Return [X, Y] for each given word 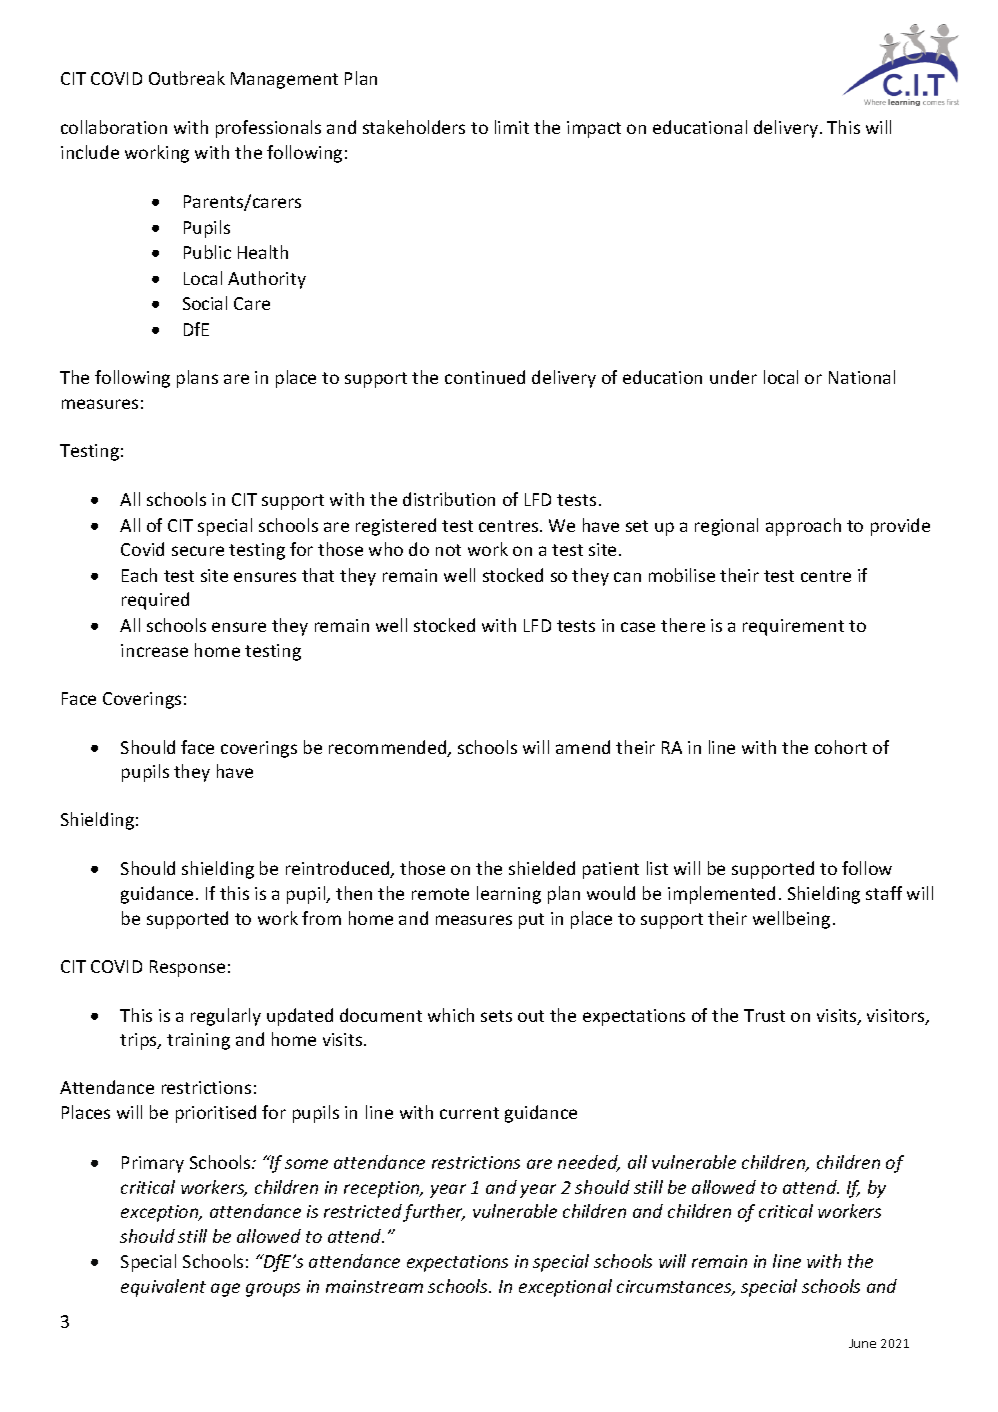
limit [512, 127]
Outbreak [187, 78]
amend [583, 747]
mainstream [374, 1286]
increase [154, 650]
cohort [841, 747]
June [862, 1343]
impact [594, 129]
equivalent [163, 1288]
